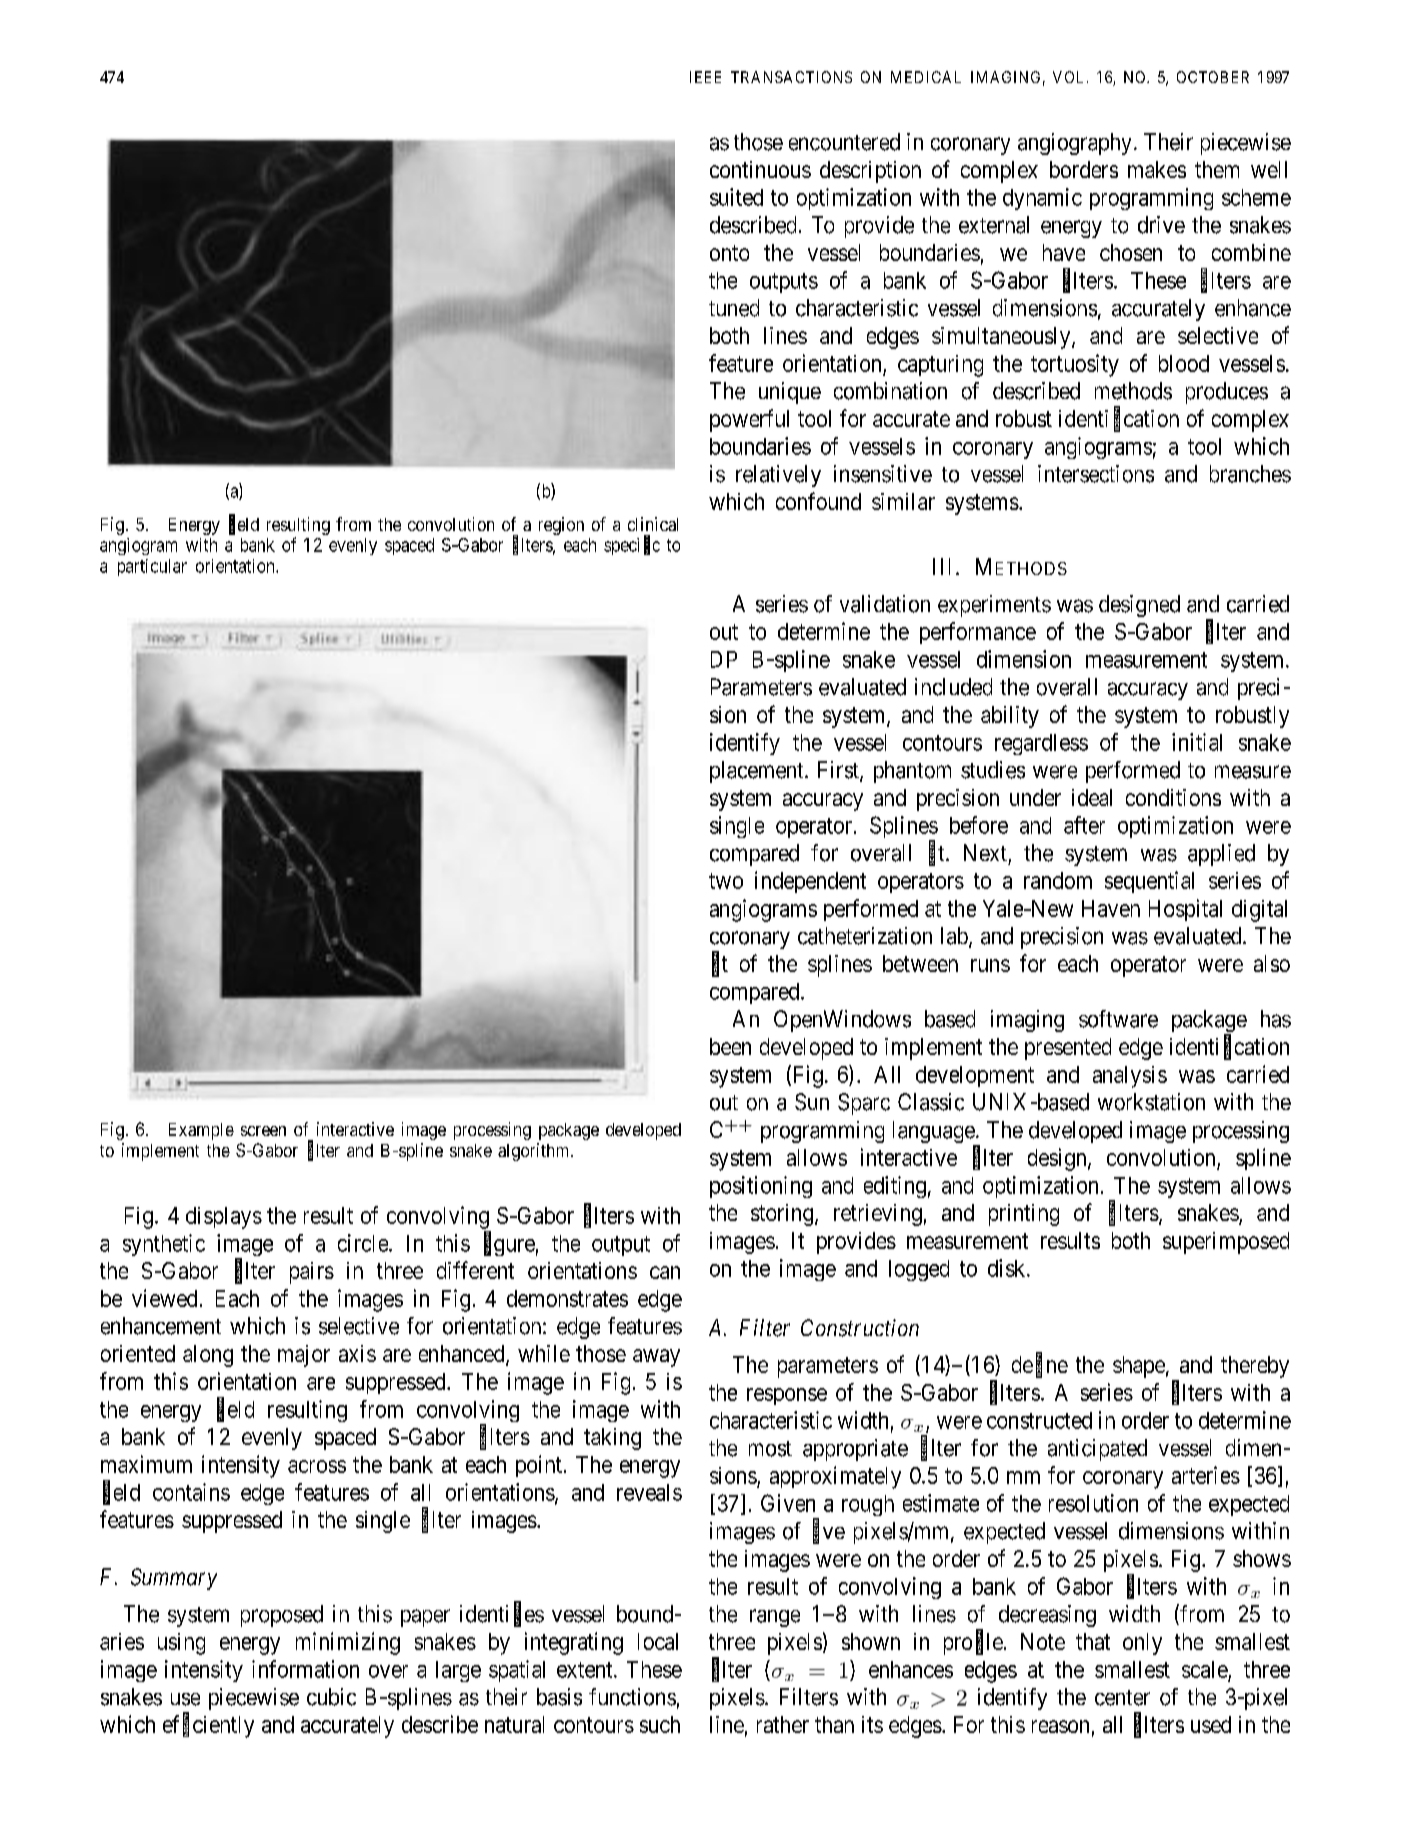  I want to click on information, so click(305, 1669).
